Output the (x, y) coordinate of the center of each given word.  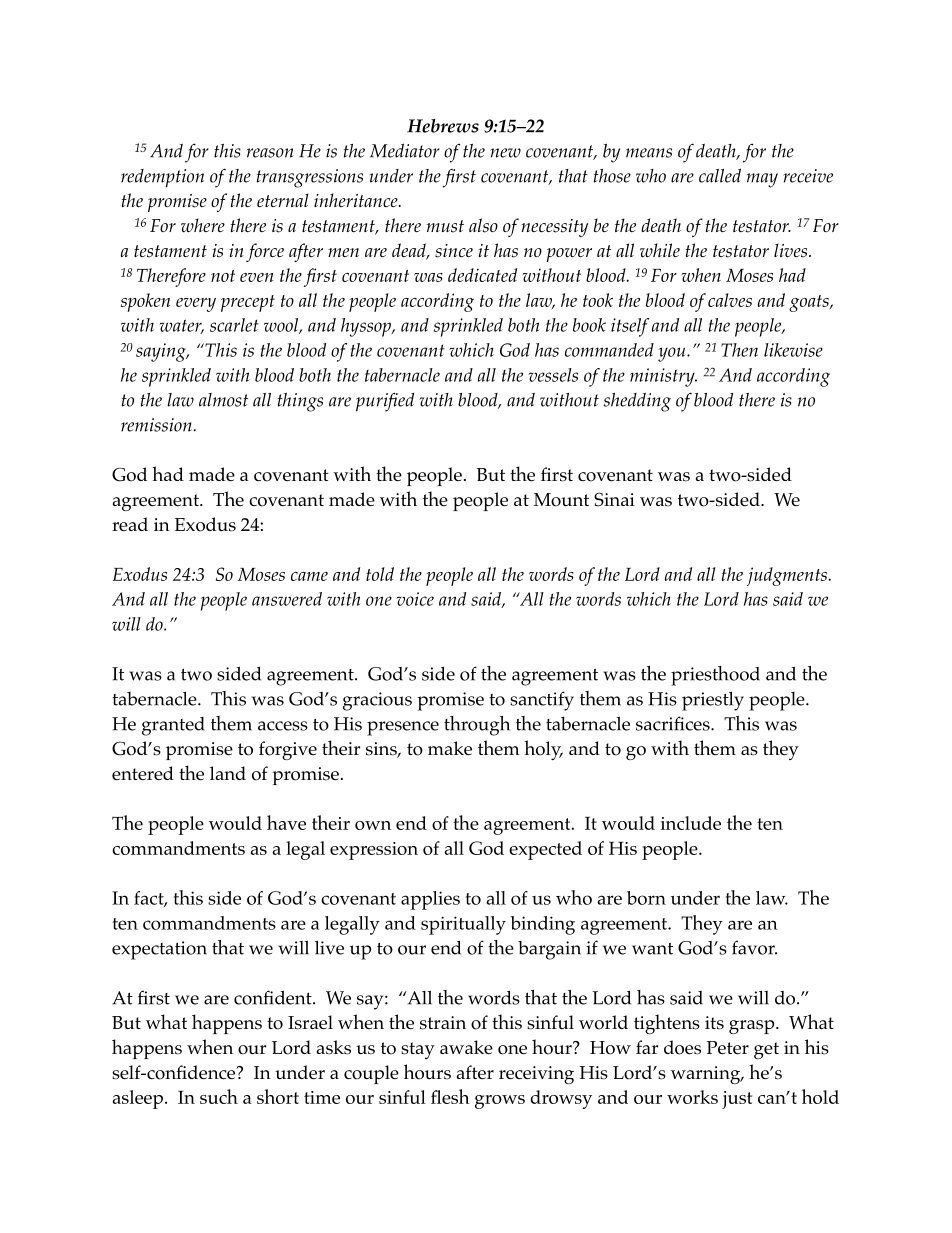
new (505, 153)
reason (270, 153)
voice (415, 599)
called (720, 176)
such (219, 1096)
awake (466, 1047)
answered (287, 599)
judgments (787, 576)
